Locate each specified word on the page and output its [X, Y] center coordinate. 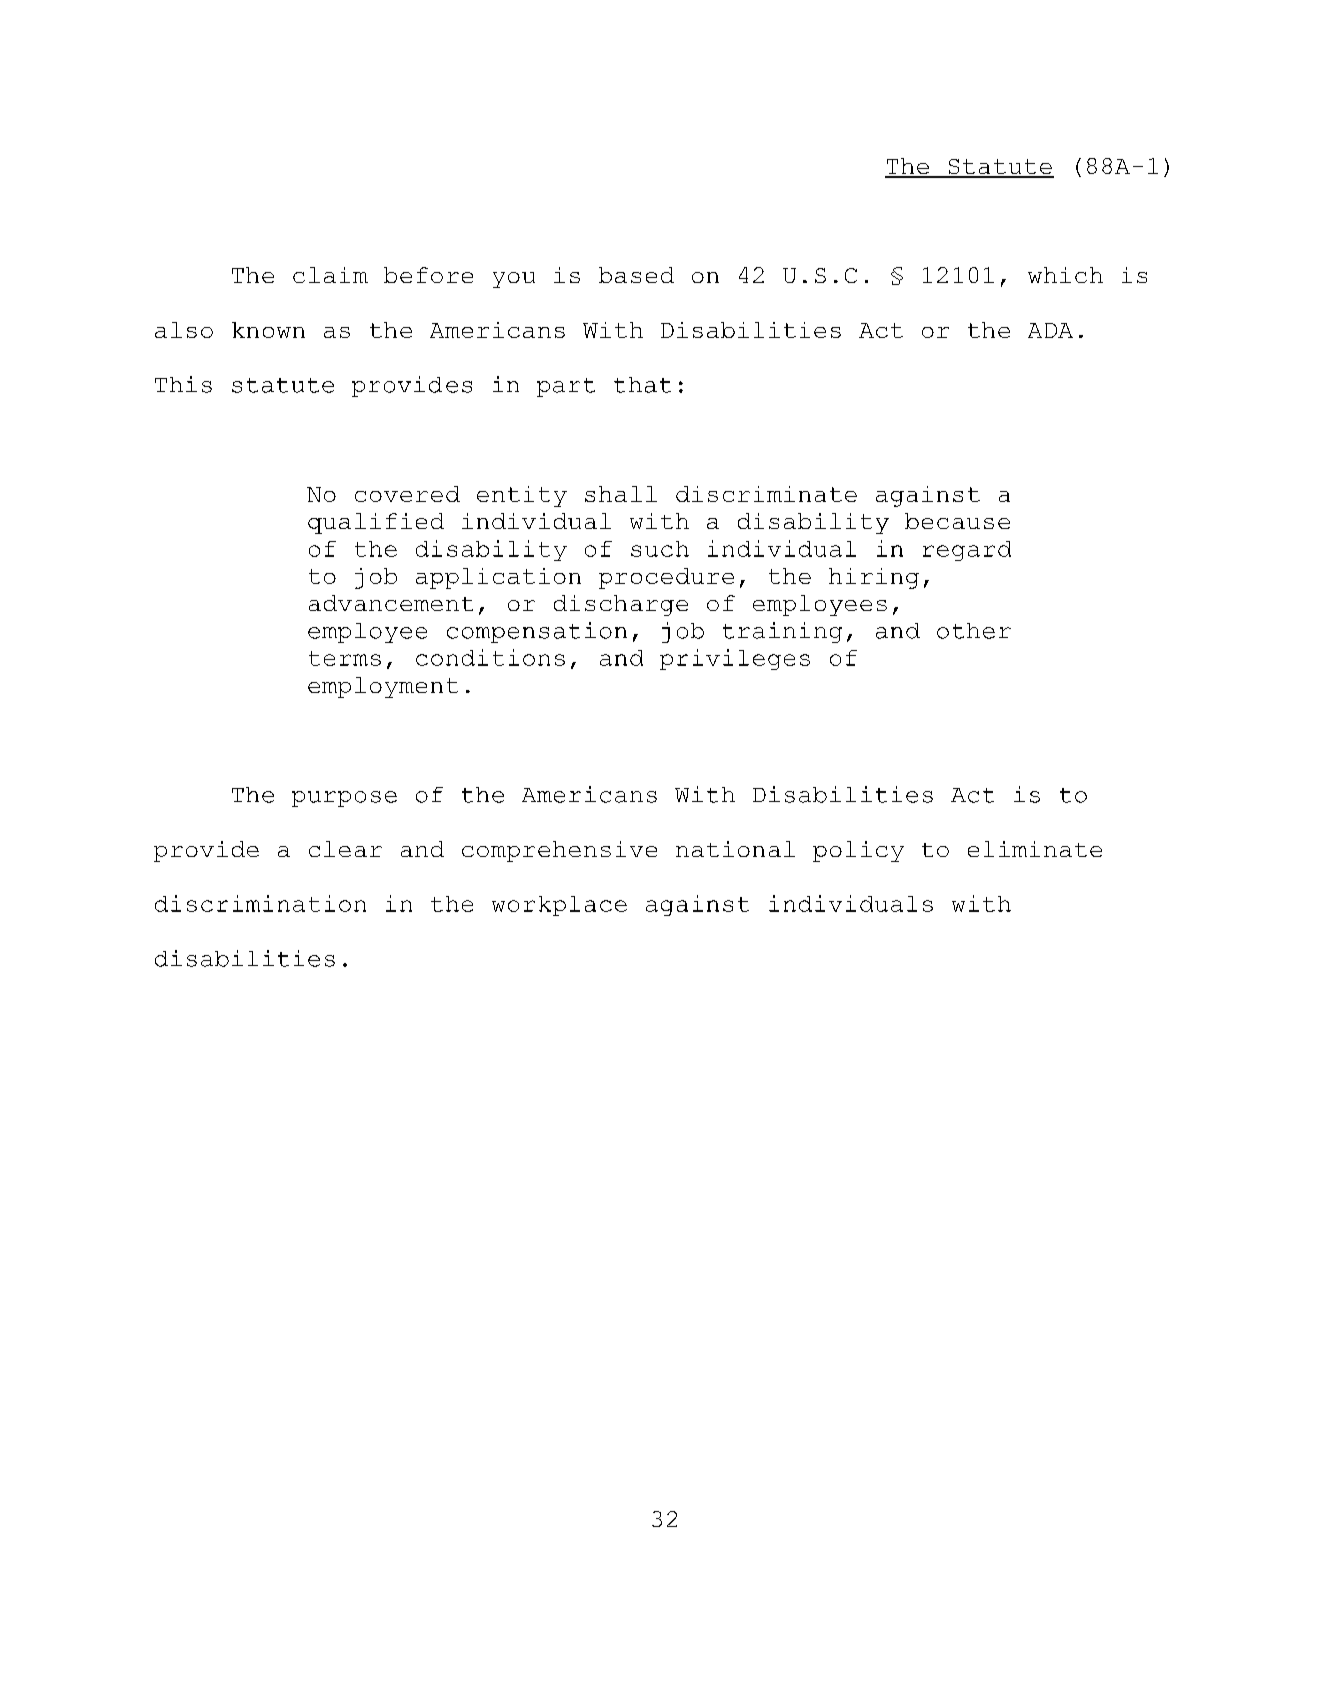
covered [407, 494]
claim [330, 275]
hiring [874, 578]
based [636, 275]
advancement [391, 603]
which [1065, 275]
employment [383, 687]
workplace [559, 906]
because [957, 521]
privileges [735, 659]
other [974, 631]
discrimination [260, 903]
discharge [621, 605]
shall [621, 494]
